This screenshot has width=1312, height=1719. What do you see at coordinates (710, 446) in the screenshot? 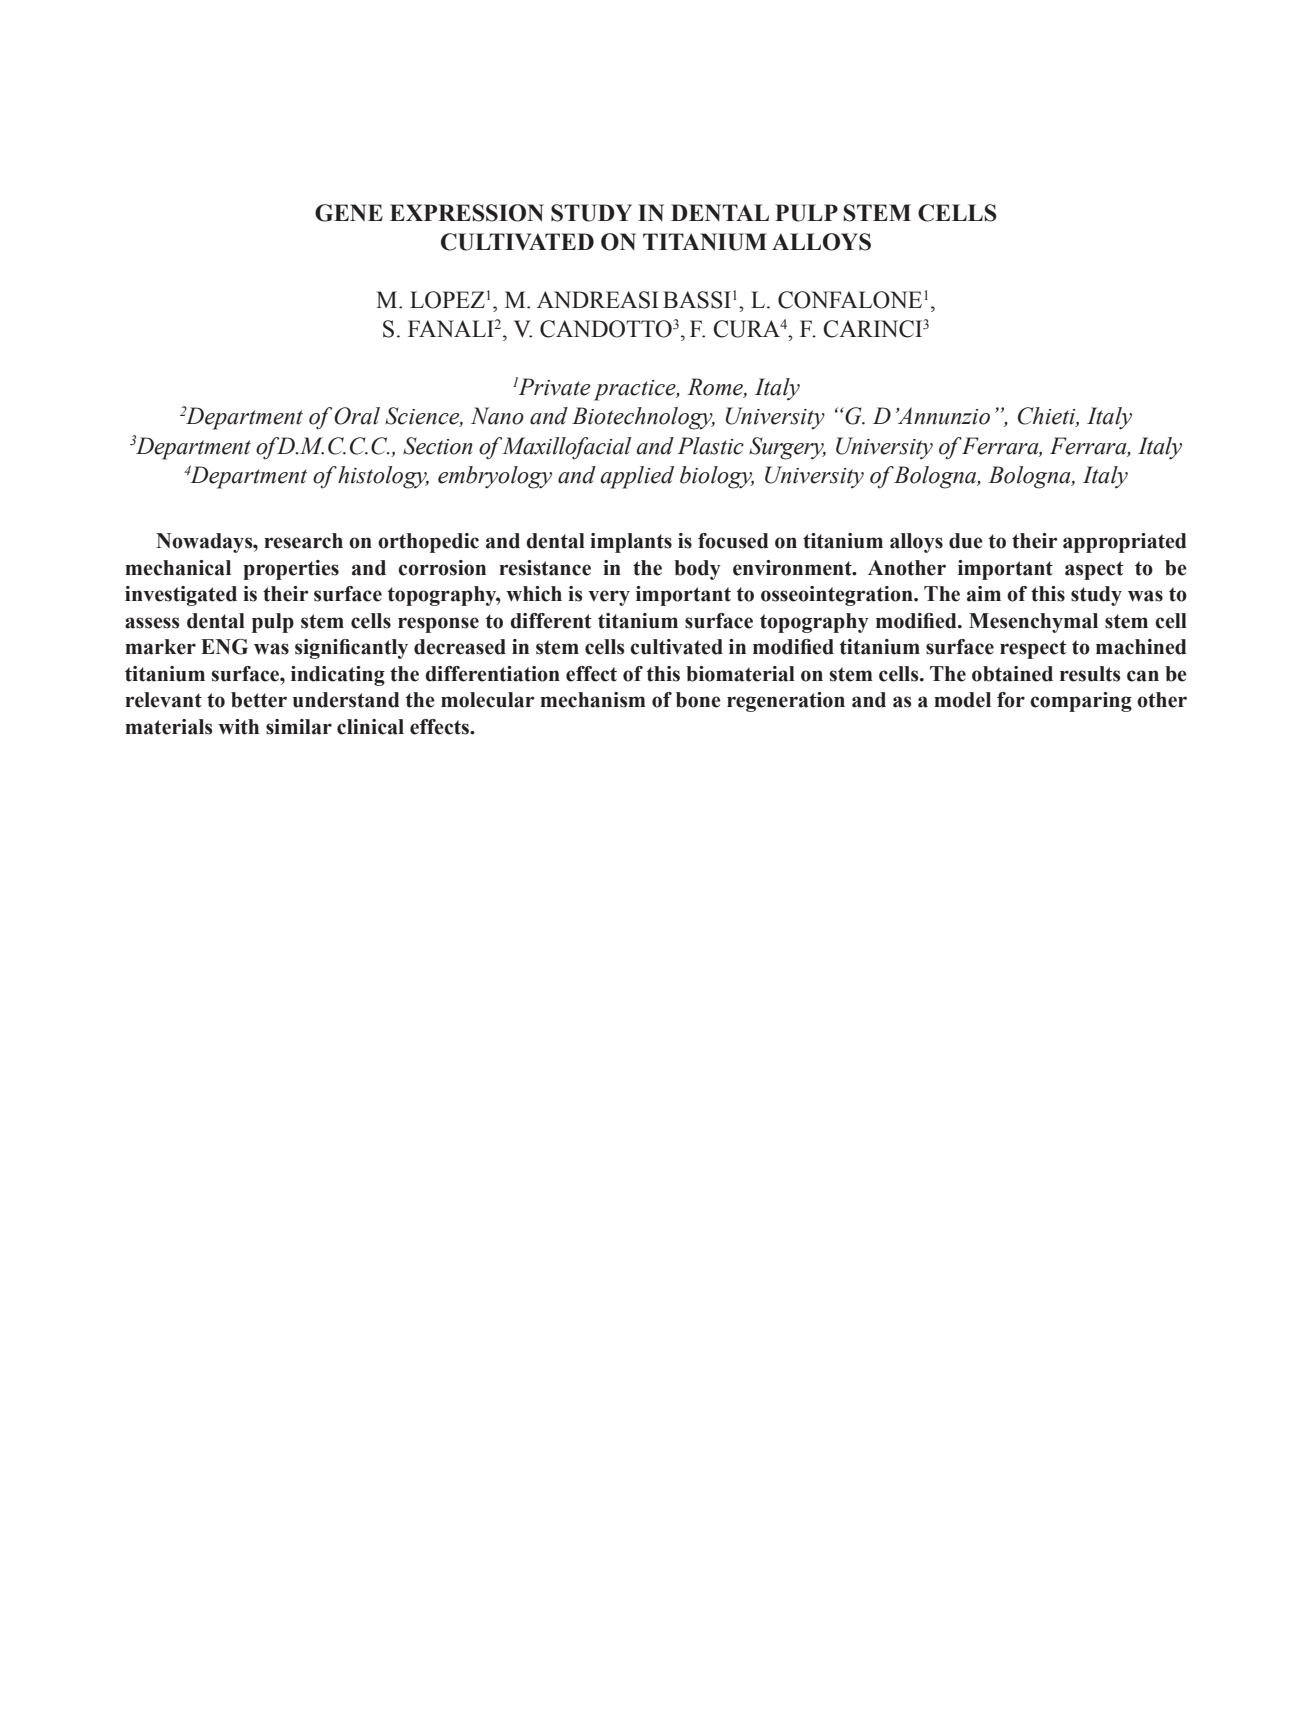
I see `Plastic` at bounding box center [710, 446].
